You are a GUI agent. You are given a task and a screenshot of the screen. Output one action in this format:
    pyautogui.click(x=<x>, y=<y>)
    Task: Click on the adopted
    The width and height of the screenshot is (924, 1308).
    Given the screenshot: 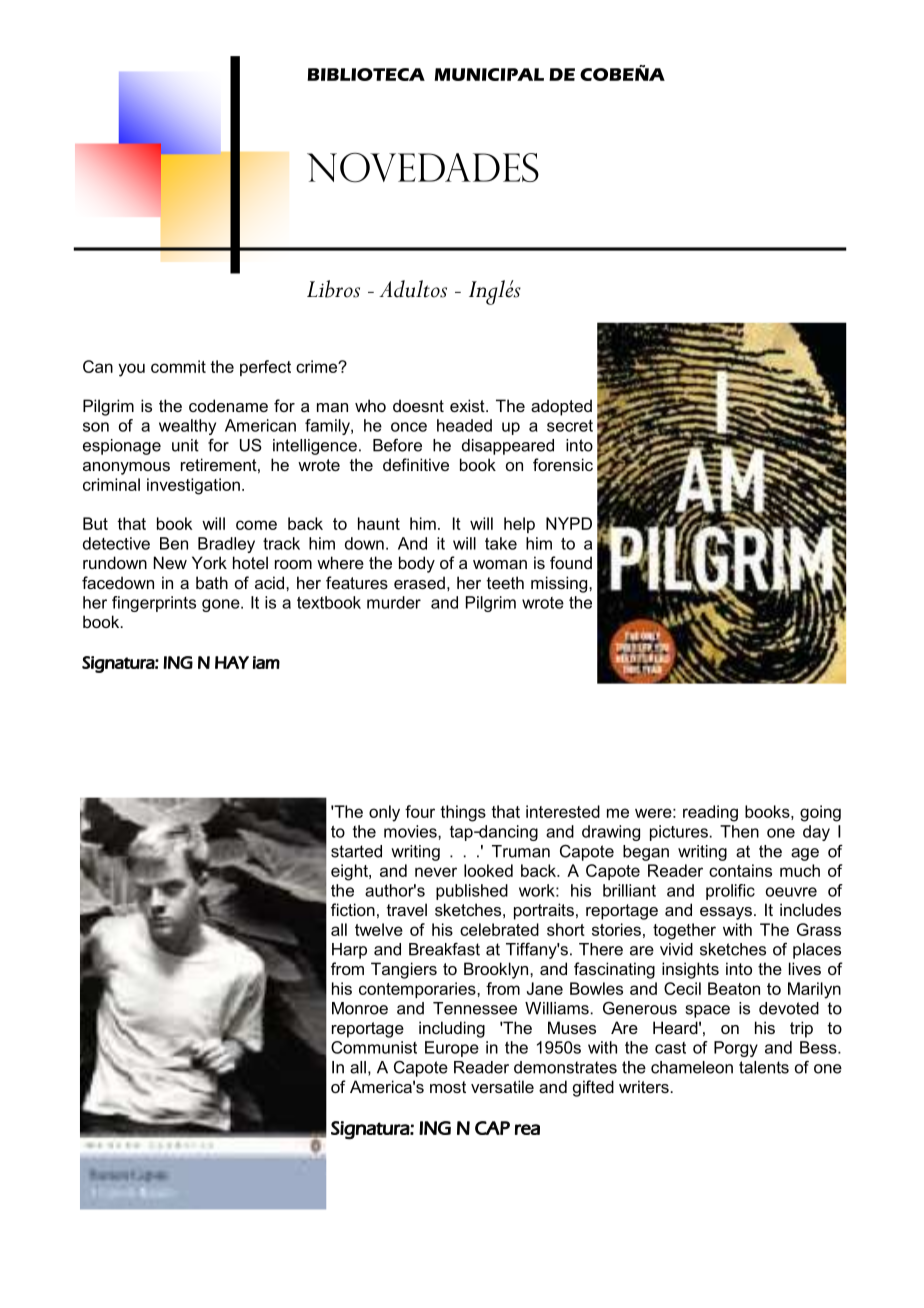 What is the action you would take?
    pyautogui.click(x=561, y=407)
